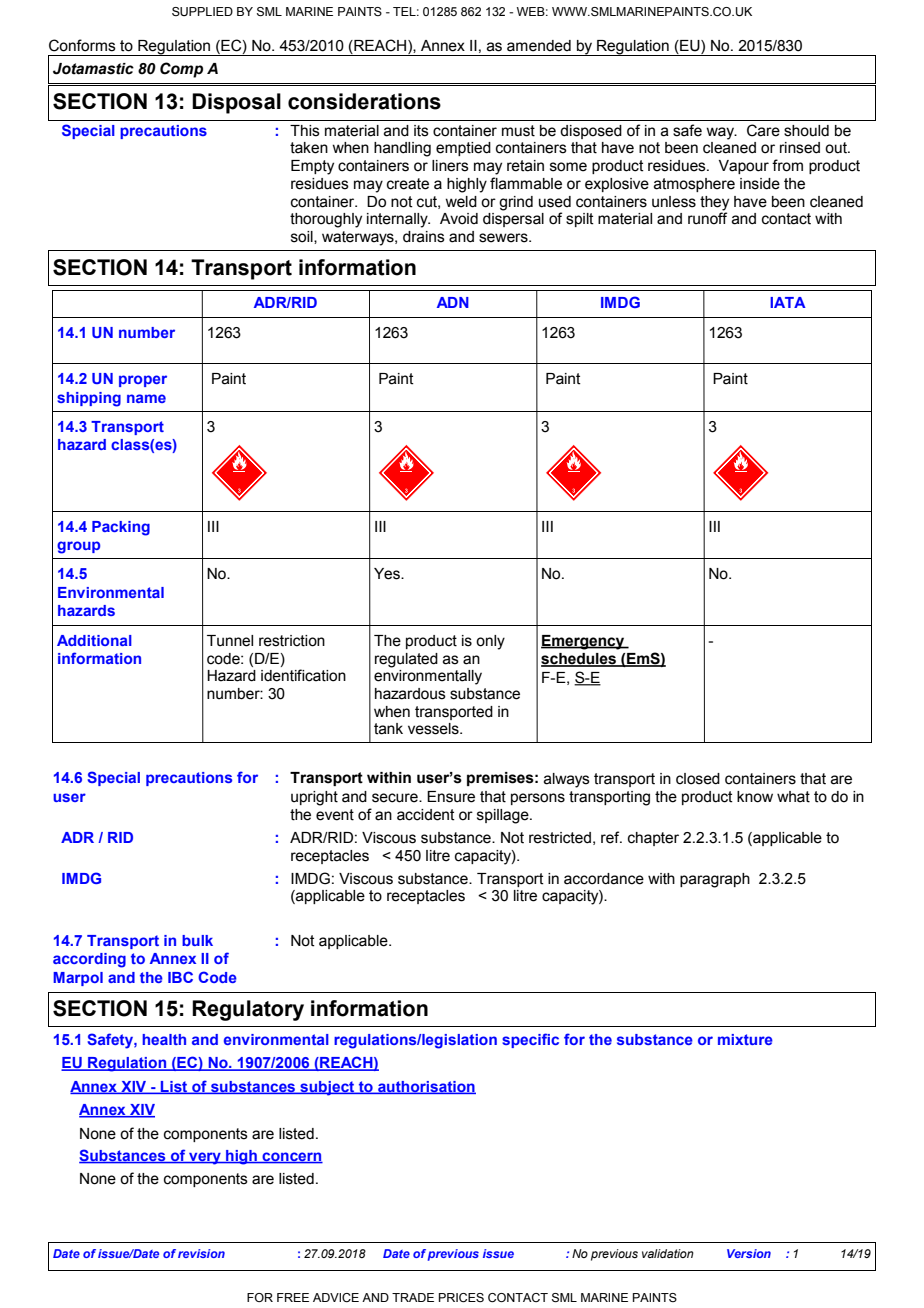  Describe the element at coordinates (426, 815) in the image. I see `accident` at that location.
